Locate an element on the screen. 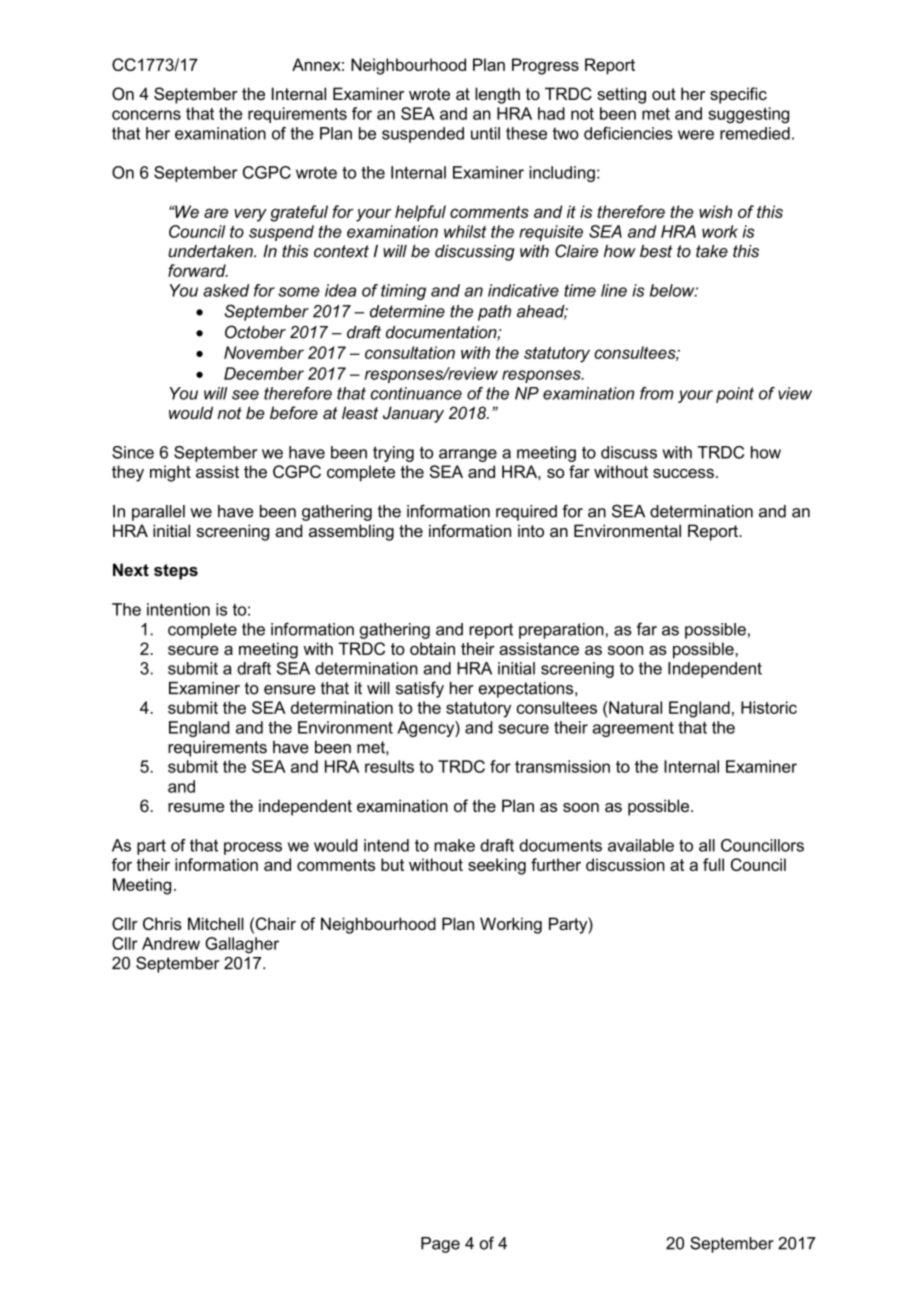 This screenshot has width=924, height=1308. Gallagher is located at coordinates (242, 945).
